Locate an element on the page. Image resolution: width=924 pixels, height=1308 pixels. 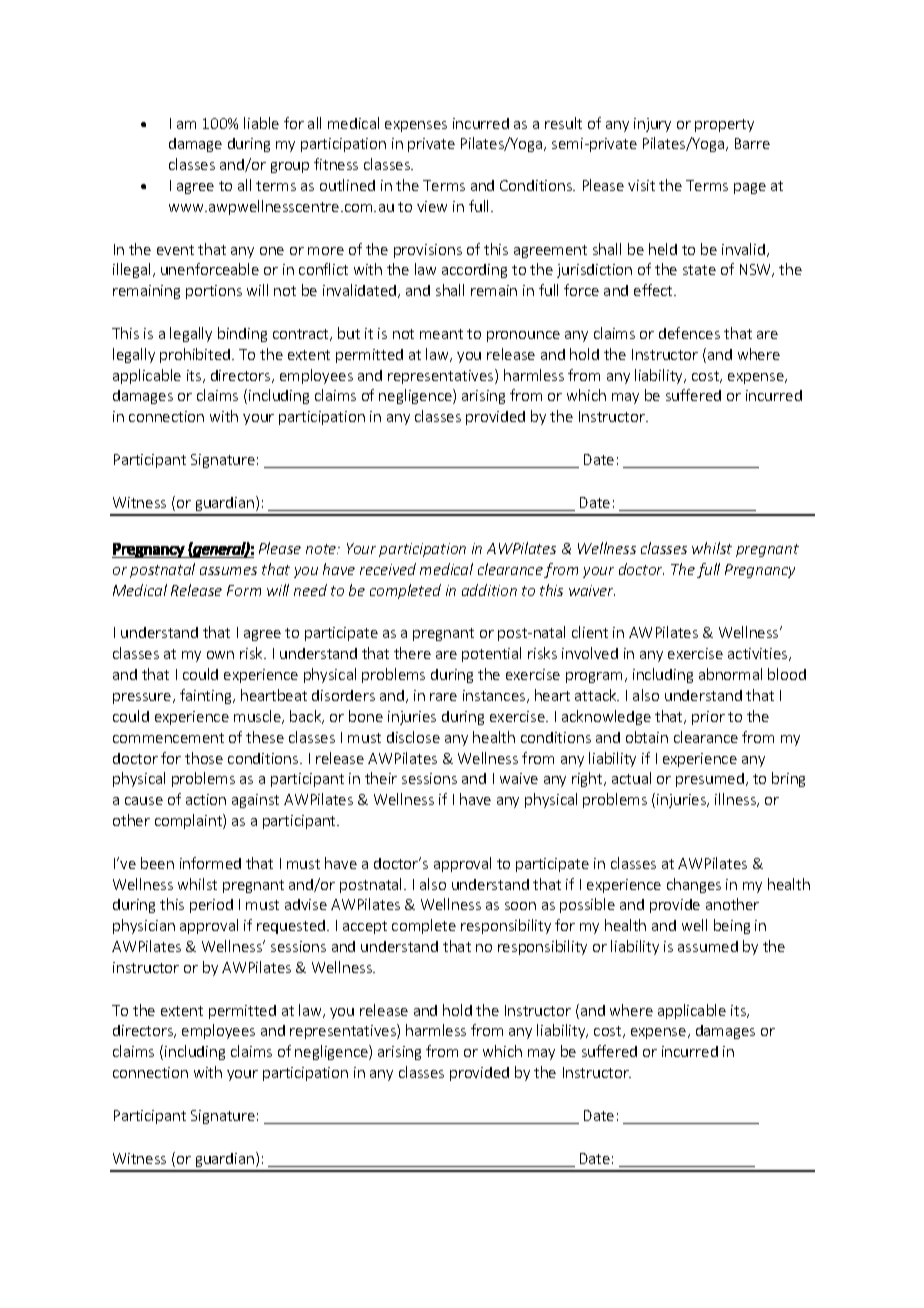
disclose is located at coordinates (413, 737).
